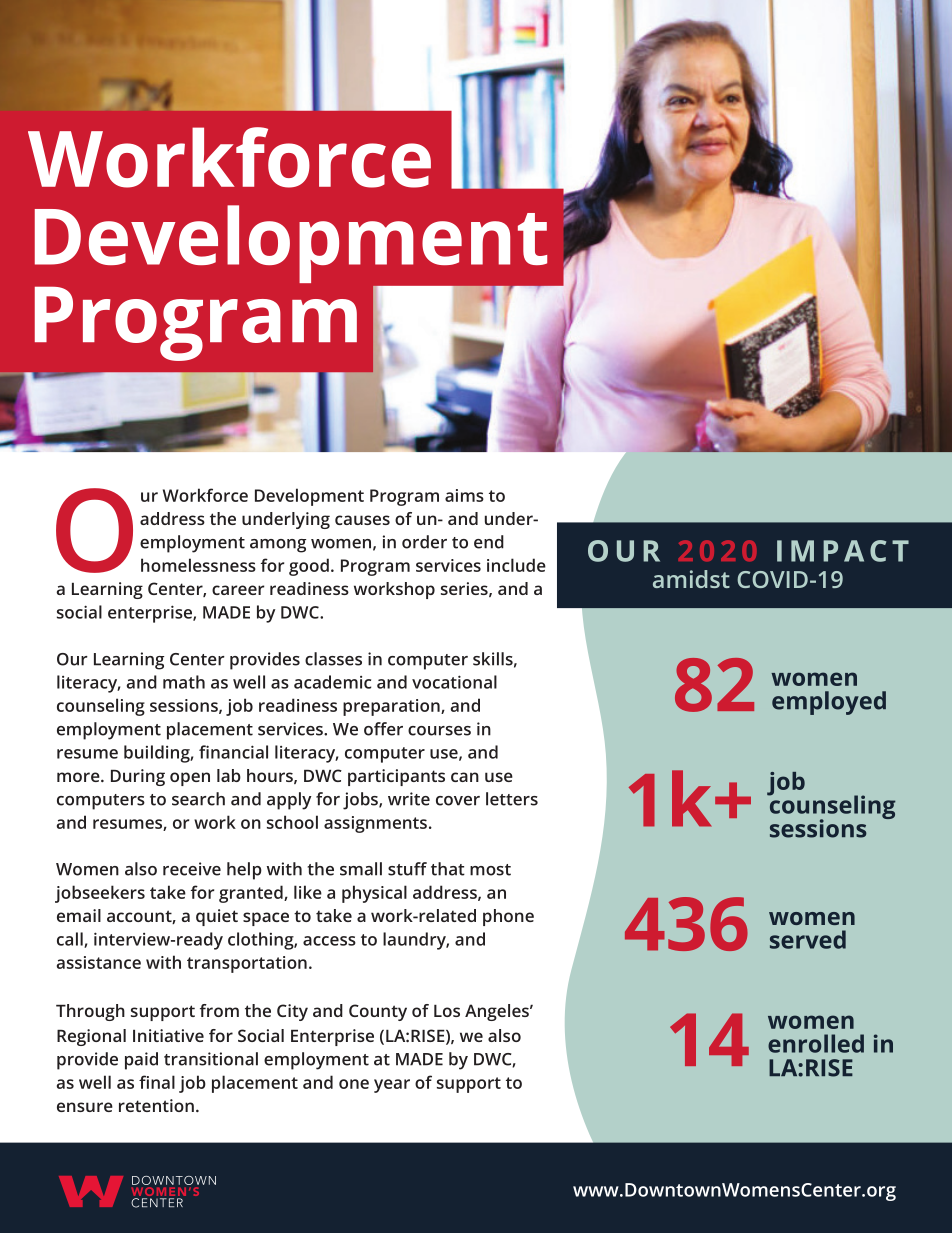  What do you see at coordinates (157, 1082) in the document?
I see `final` at bounding box center [157, 1082].
